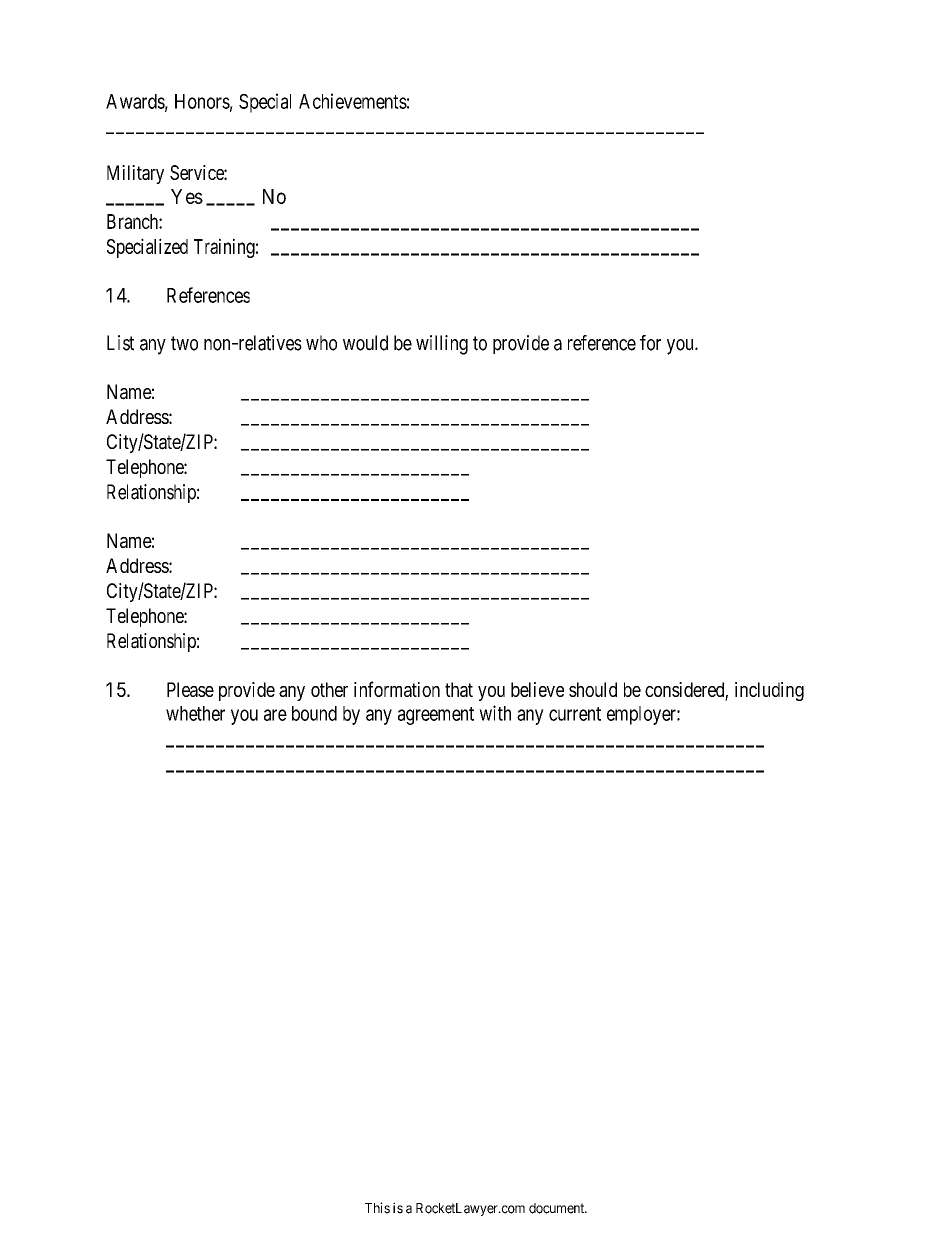 This screenshot has width=952, height=1233. I want to click on document, so click(558, 1208).
